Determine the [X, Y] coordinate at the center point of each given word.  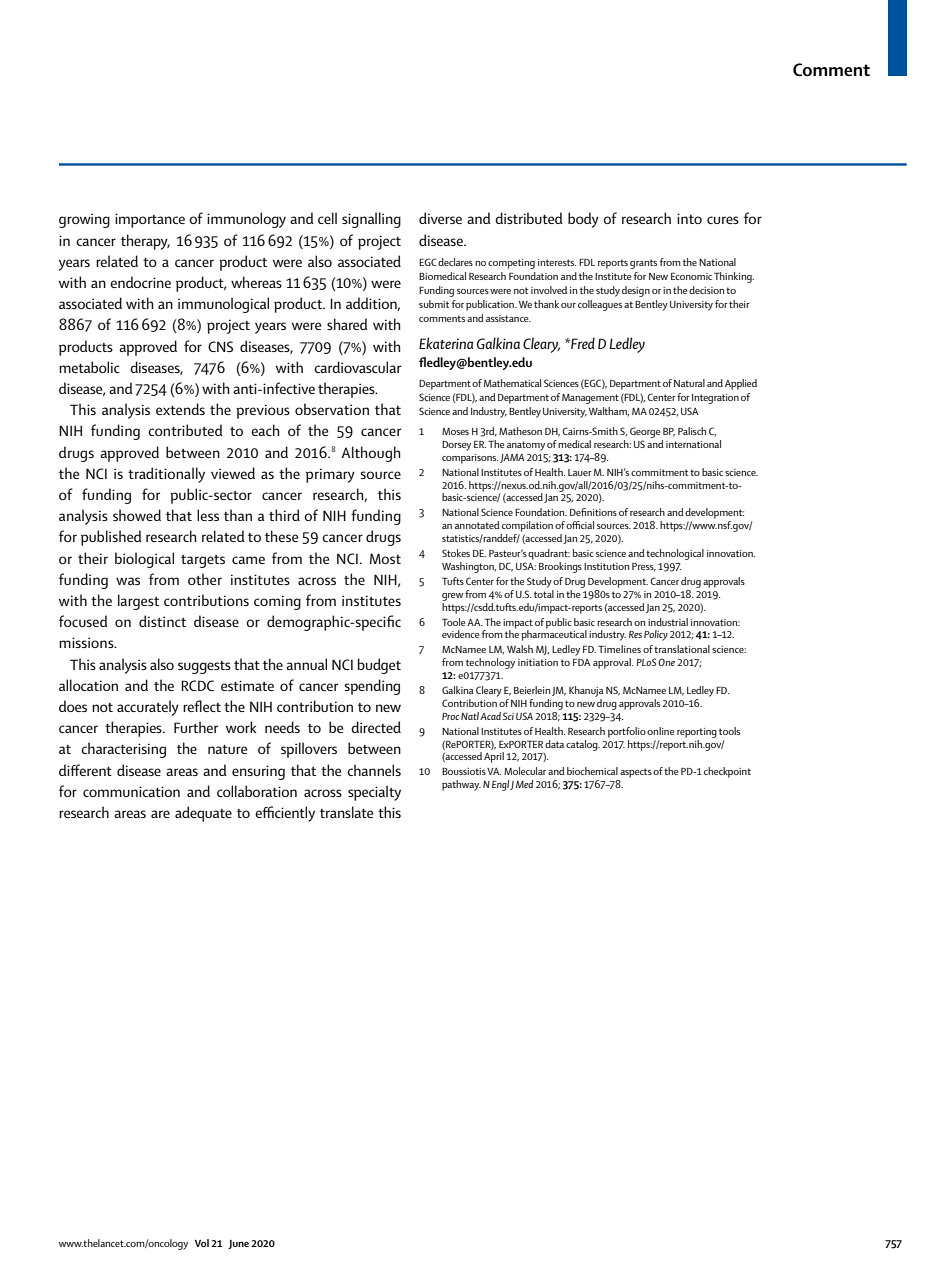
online [660, 731]
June [238, 1244]
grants [643, 264]
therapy [145, 242]
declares [455, 262]
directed [376, 727]
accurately [148, 708]
